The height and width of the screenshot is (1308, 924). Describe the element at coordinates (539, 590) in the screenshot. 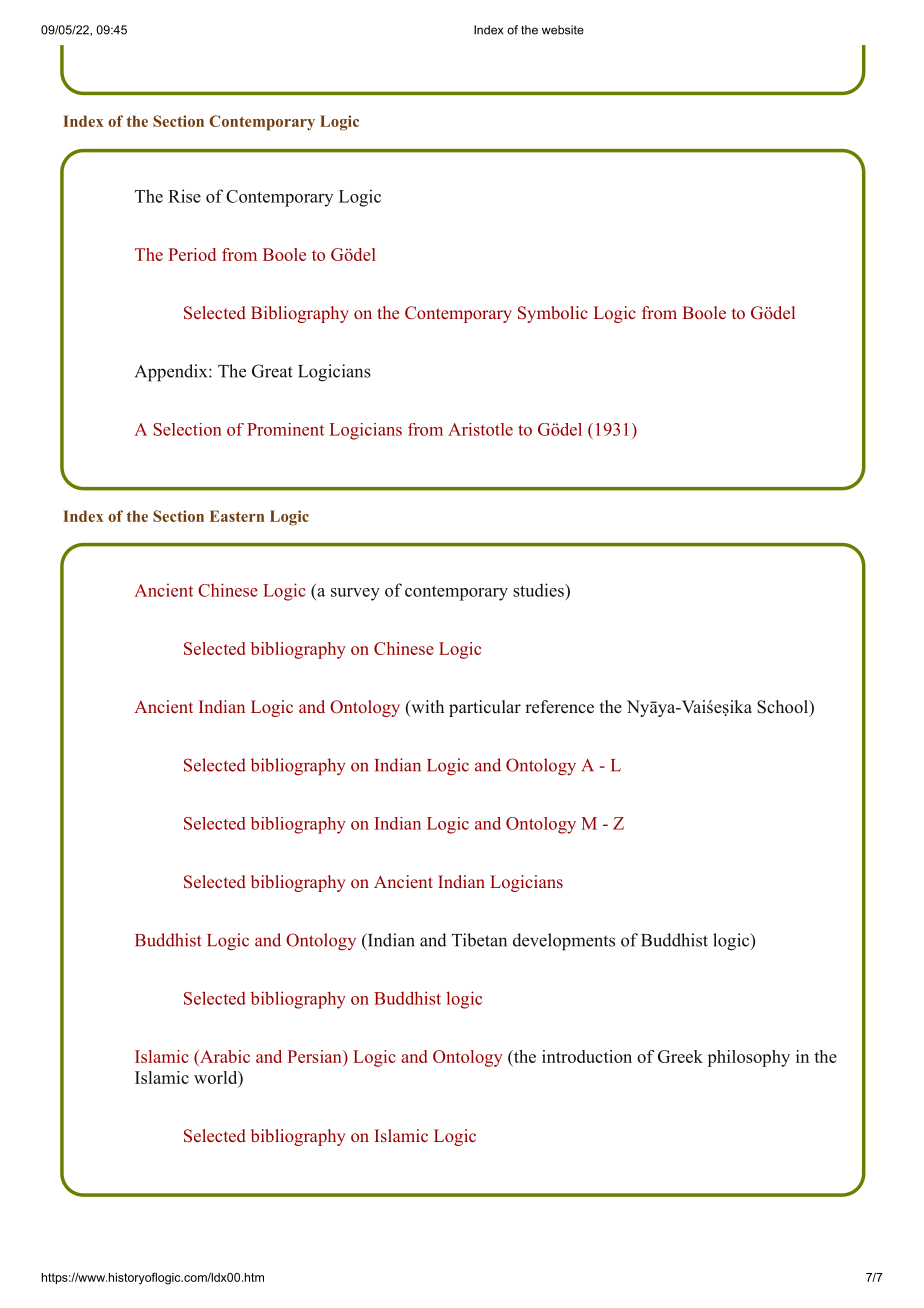

I see `studies` at that location.
